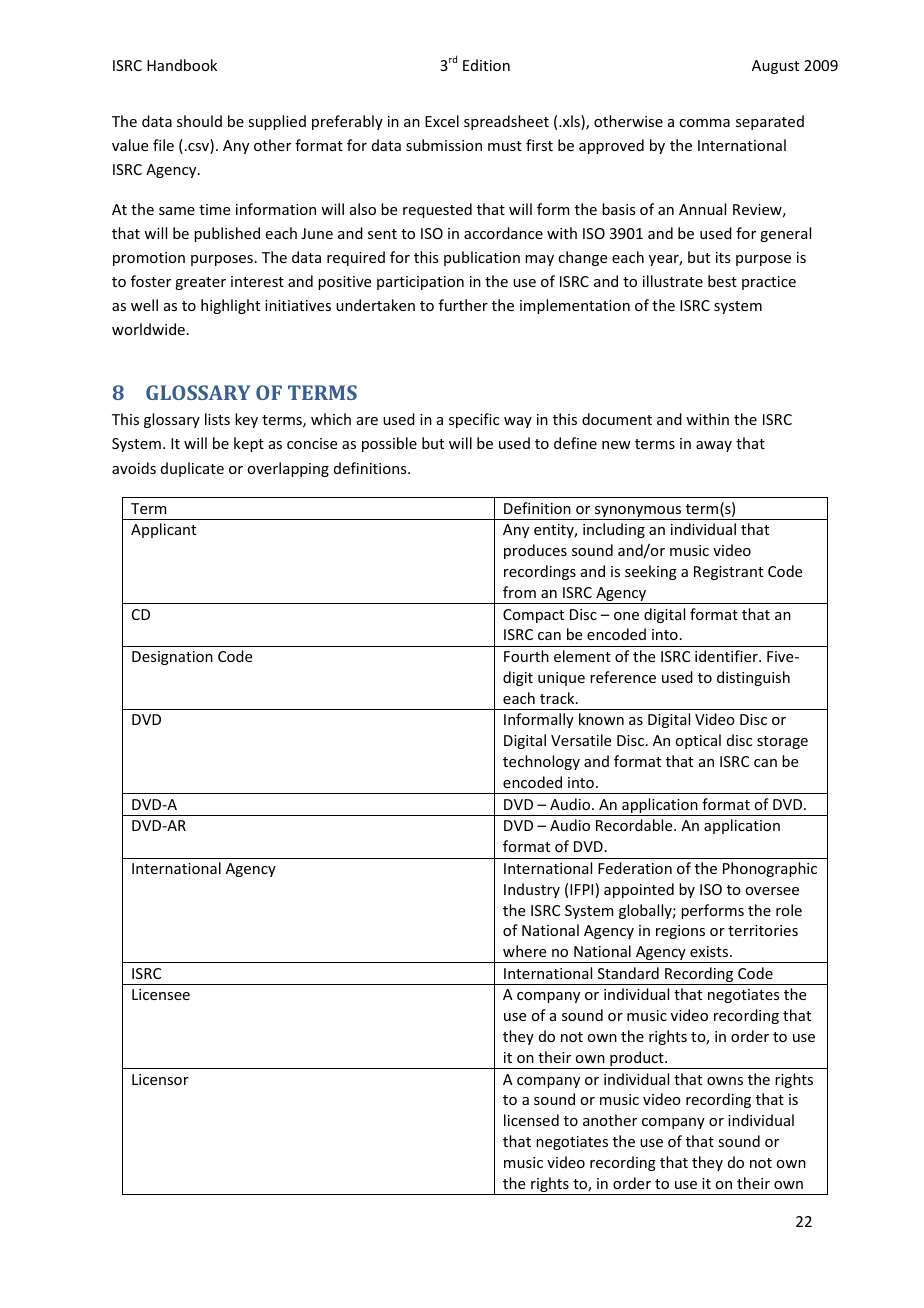  What do you see at coordinates (474, 420) in the screenshot?
I see `specific` at bounding box center [474, 420].
